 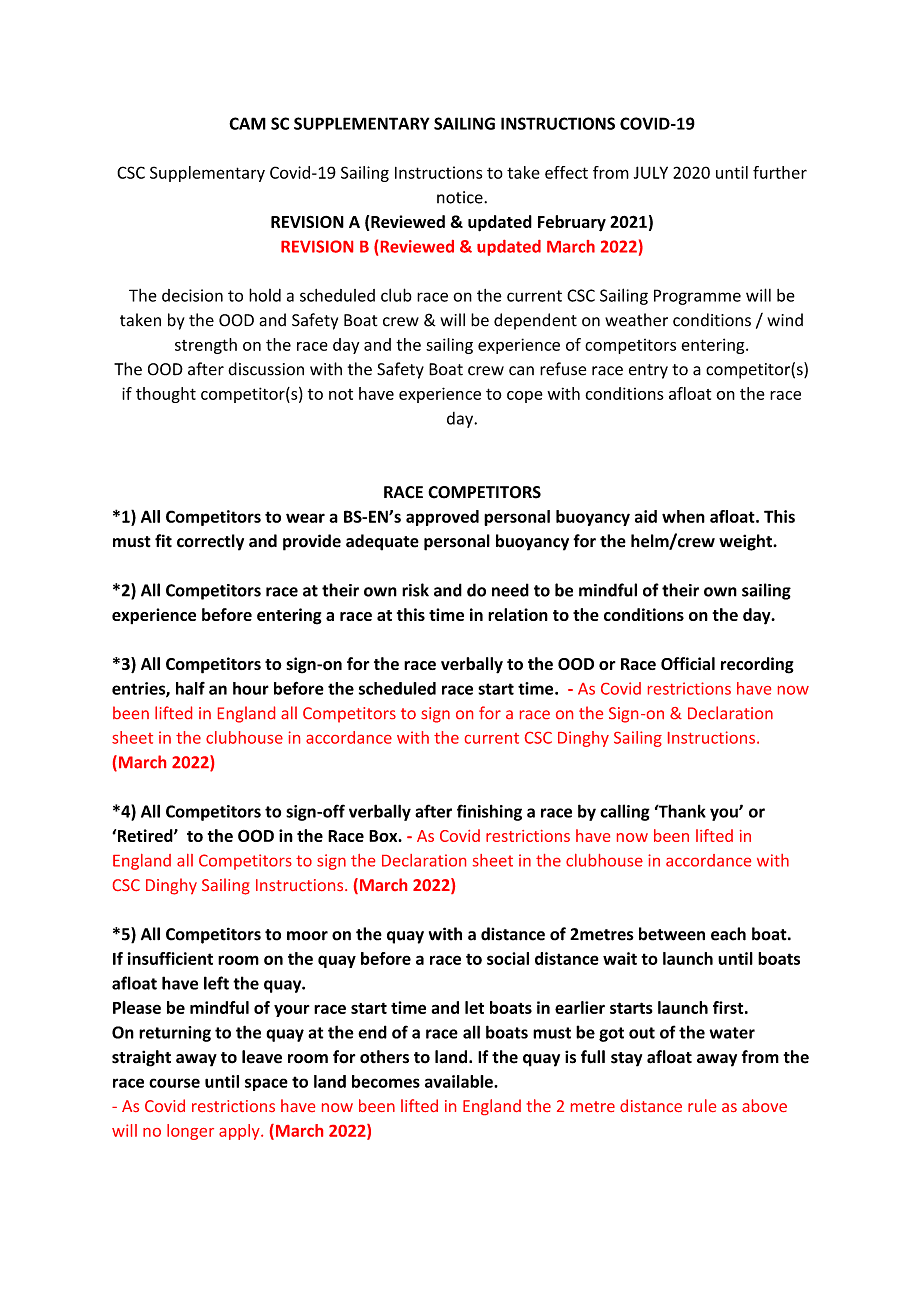 I want to click on relation, so click(x=518, y=614).
